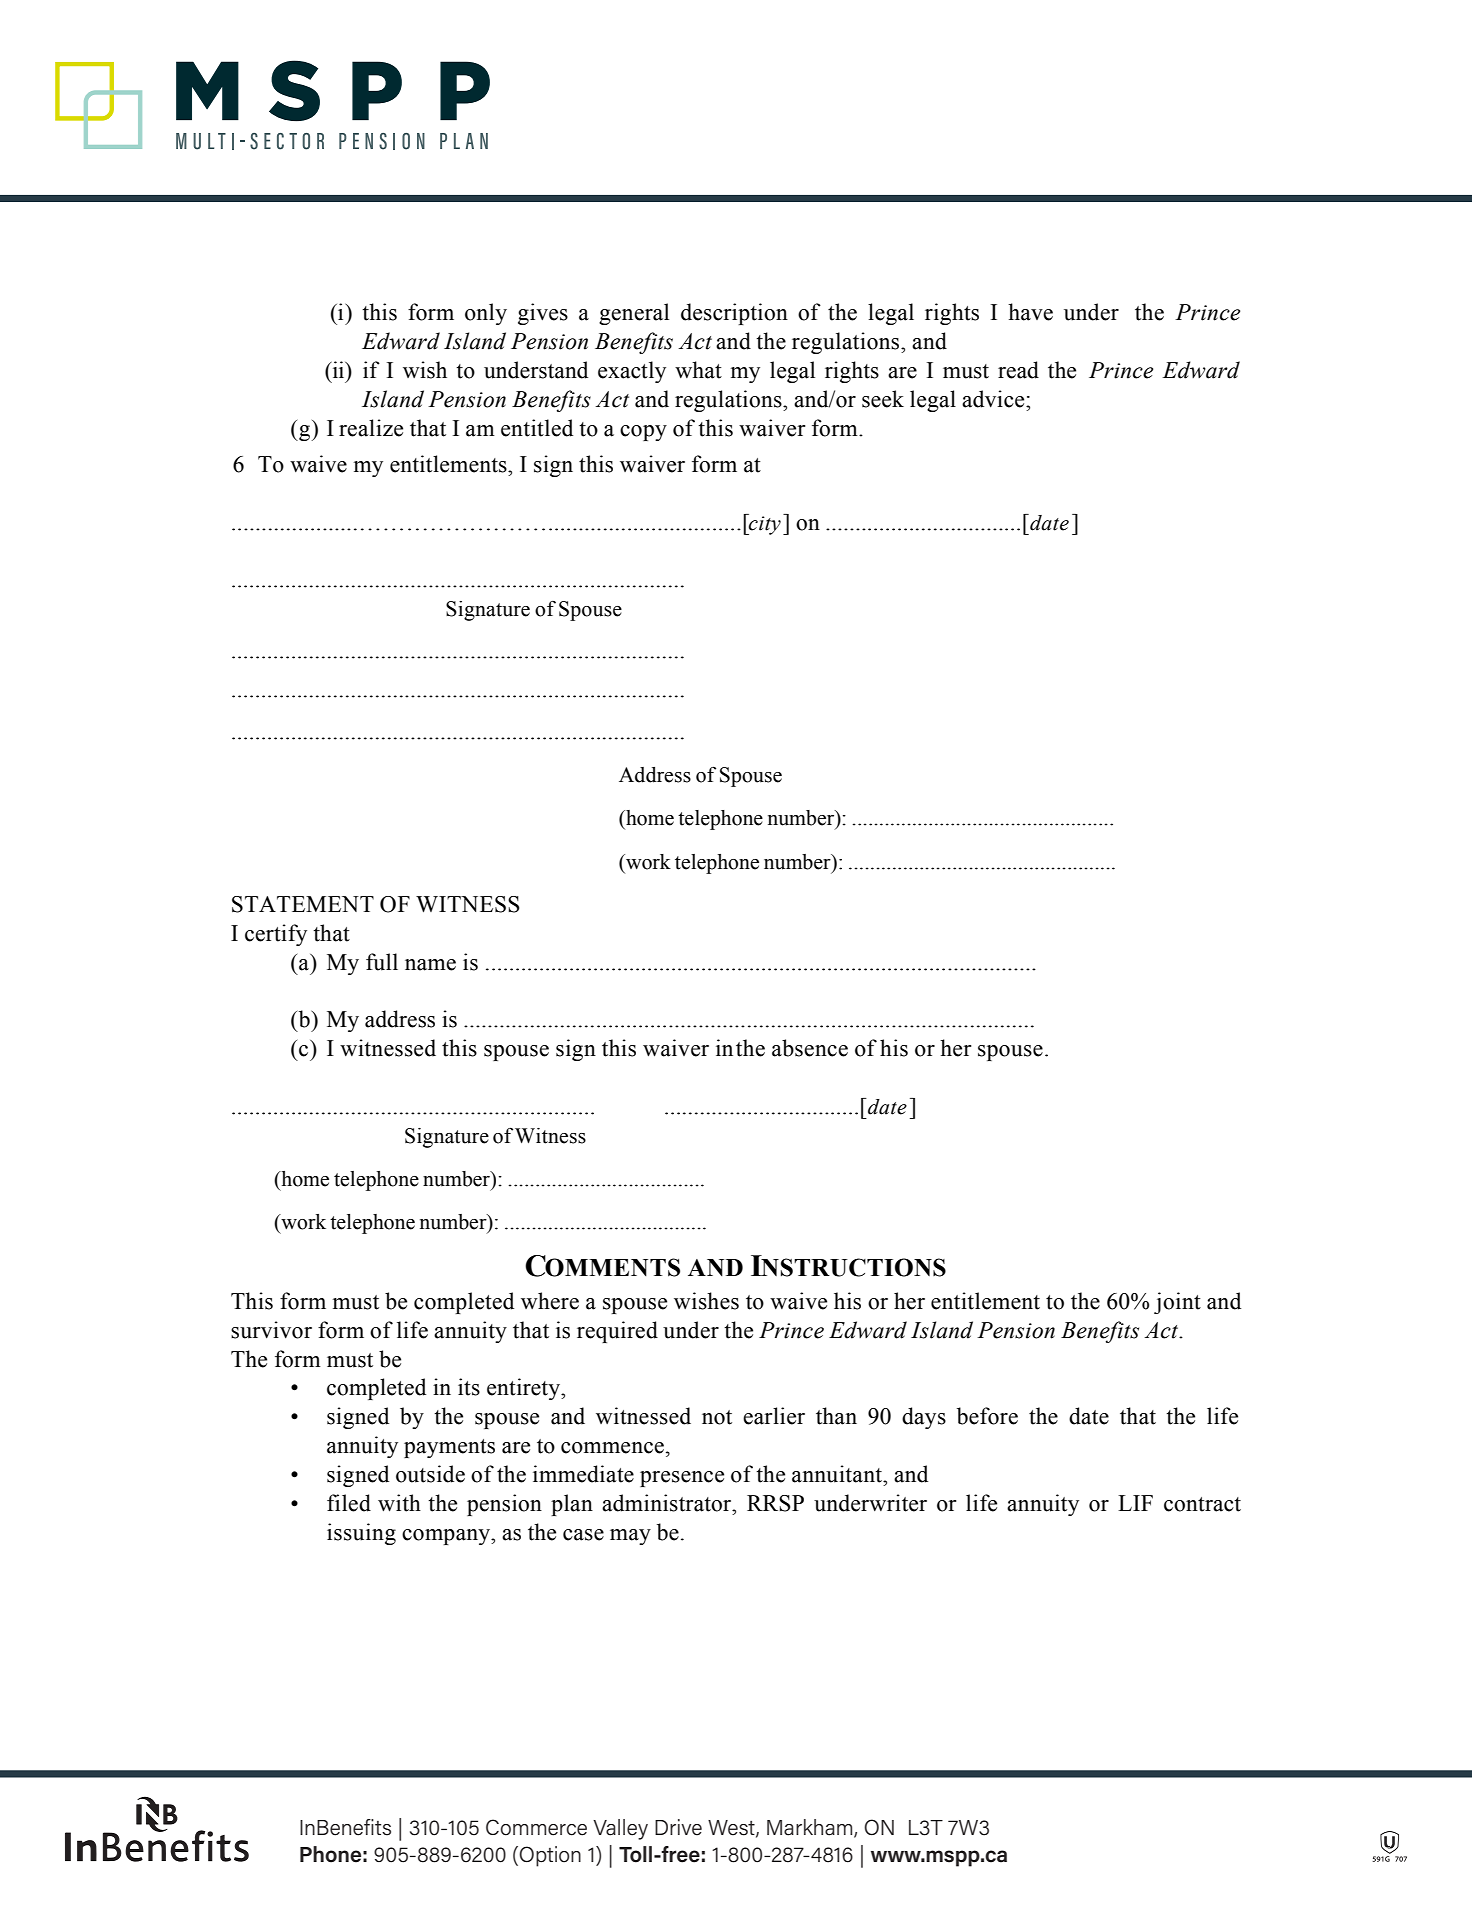  I want to click on absence, so click(810, 1048).
